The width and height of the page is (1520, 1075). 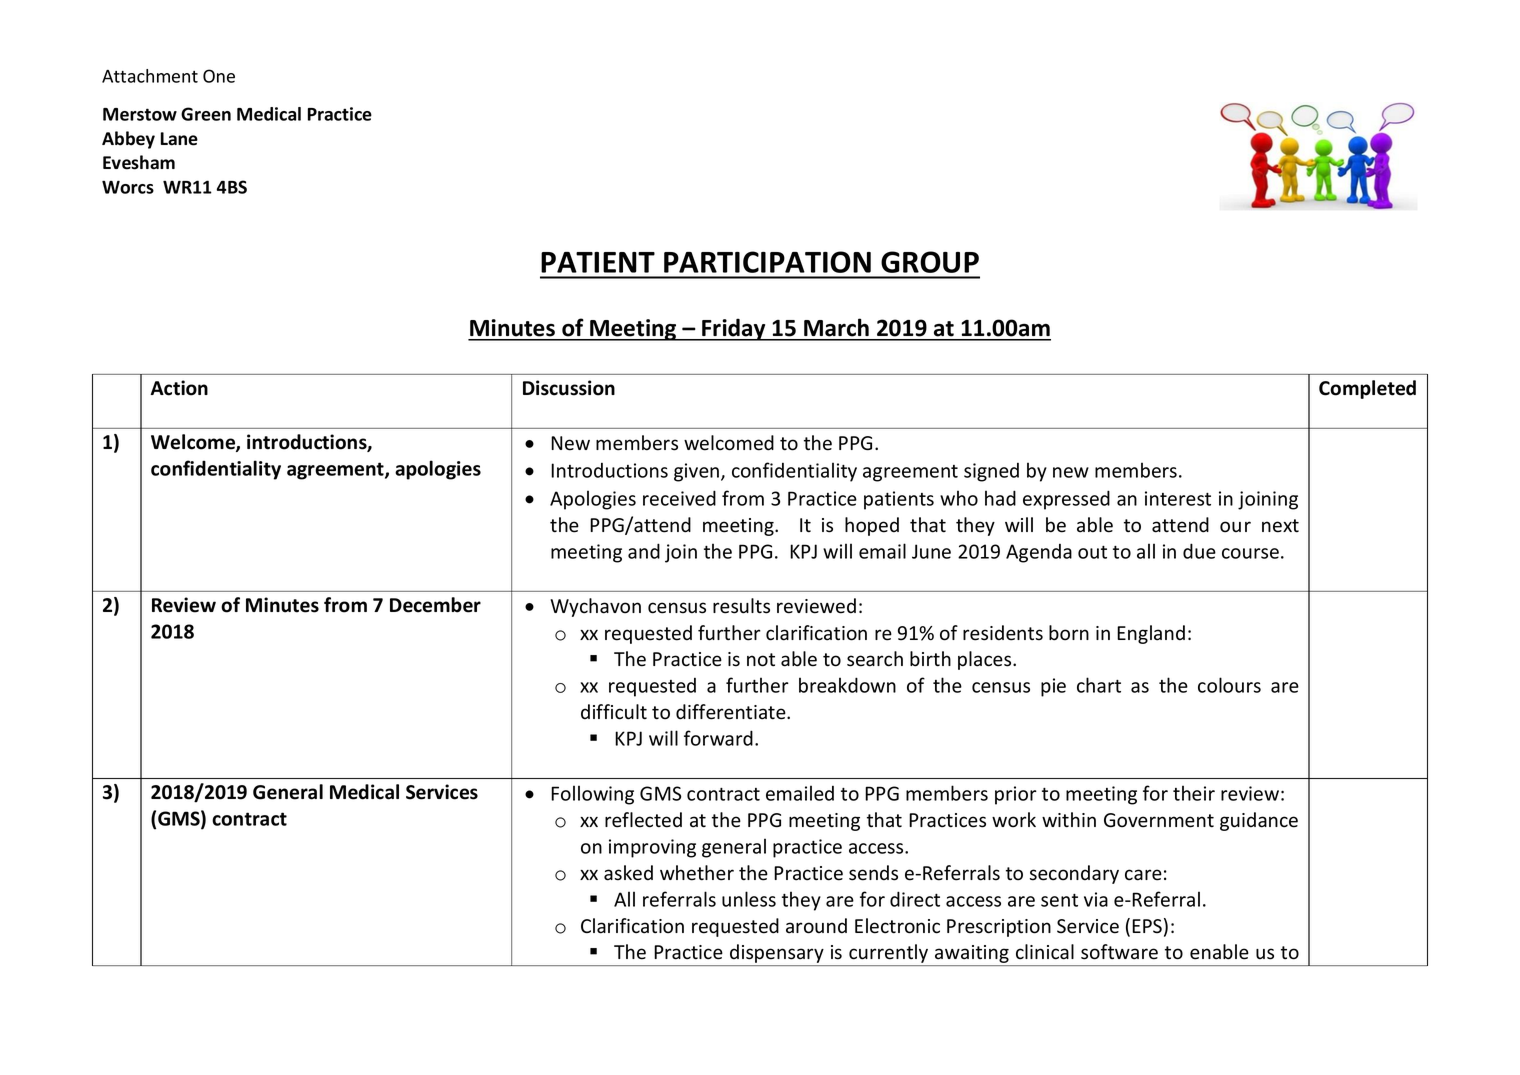 What do you see at coordinates (761, 660) in the page?
I see `not` at bounding box center [761, 660].
